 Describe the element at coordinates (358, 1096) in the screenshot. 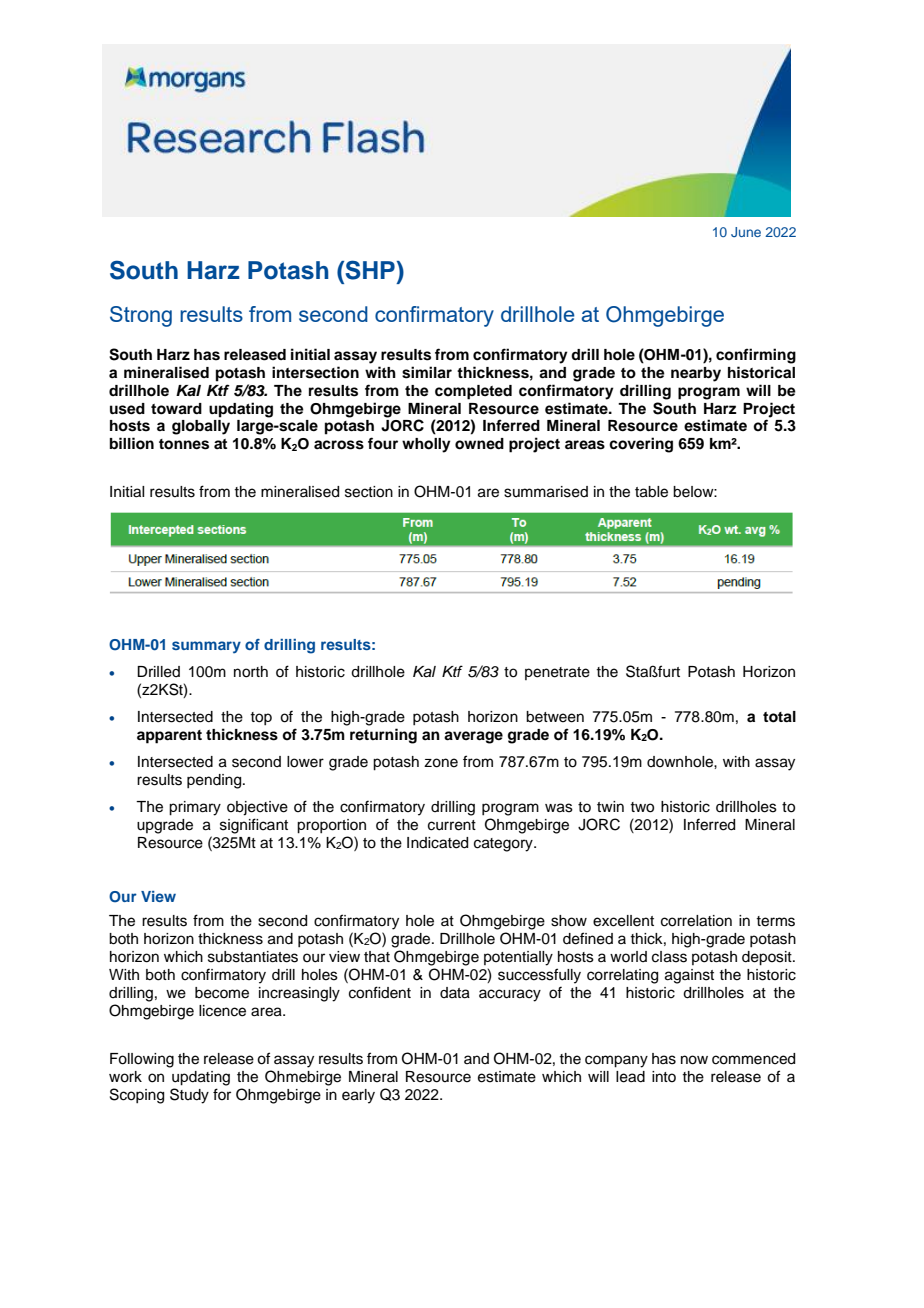

I see `early` at that location.
